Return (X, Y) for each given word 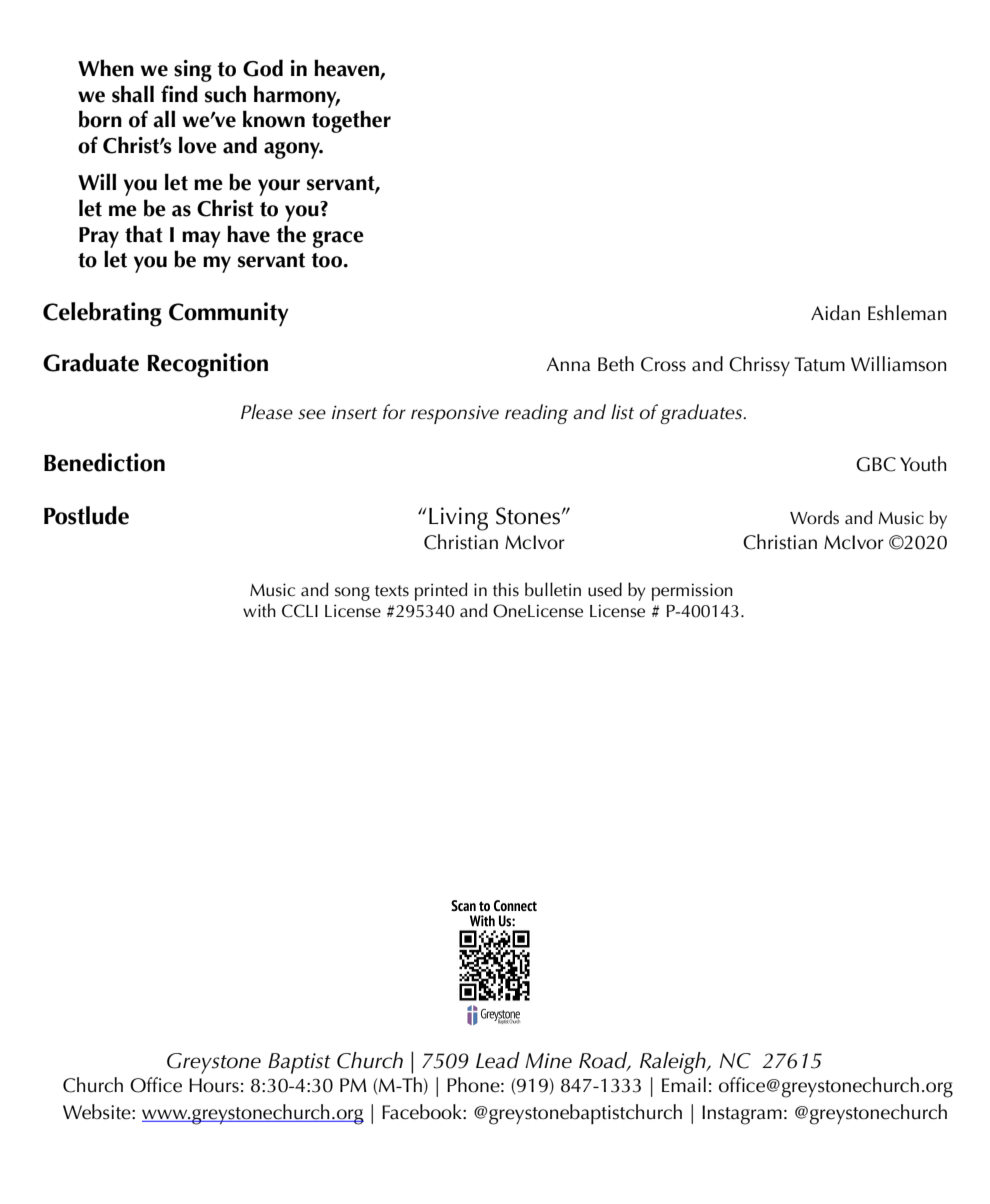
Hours (214, 1085)
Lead (498, 1060)
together (351, 121)
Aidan (835, 313)
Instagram (742, 1115)
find (179, 94)
